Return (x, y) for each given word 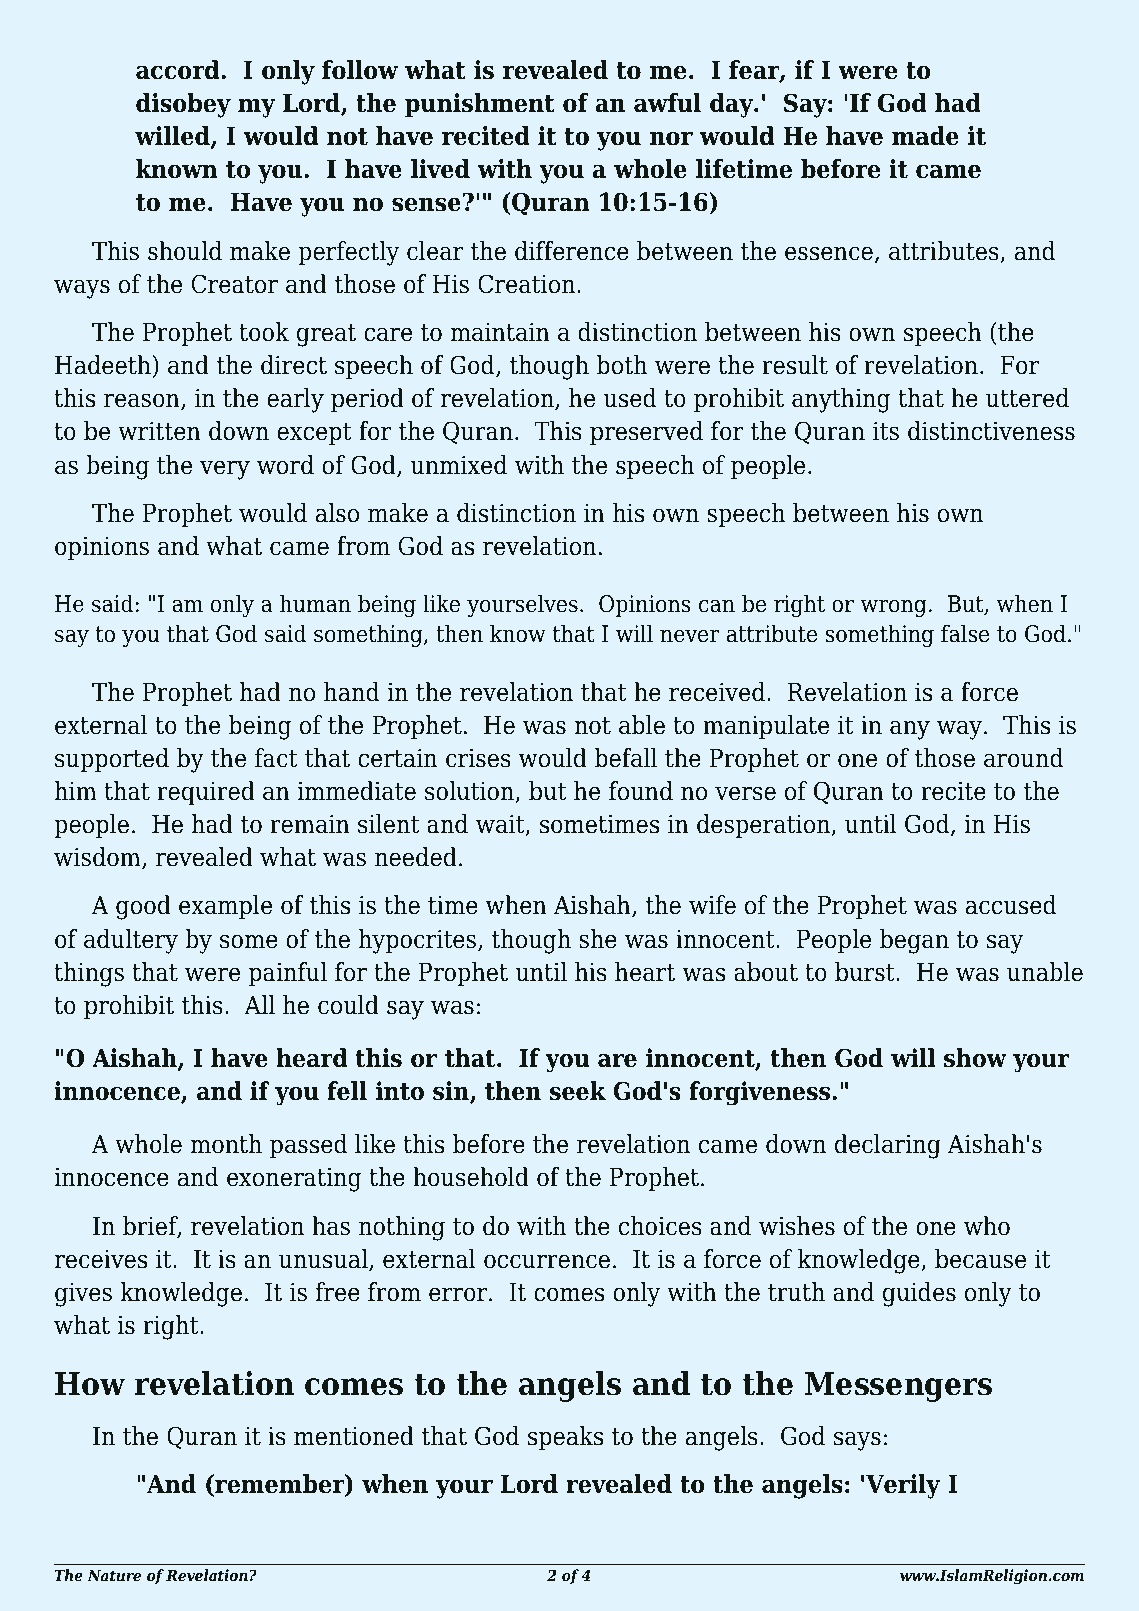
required (206, 793)
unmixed (459, 465)
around (1023, 758)
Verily (903, 1486)
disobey (183, 105)
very (225, 470)
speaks (565, 1438)
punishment (480, 105)
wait (501, 825)
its (886, 431)
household (471, 1177)
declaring (888, 1146)
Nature (114, 1575)
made (925, 136)
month (226, 1144)
